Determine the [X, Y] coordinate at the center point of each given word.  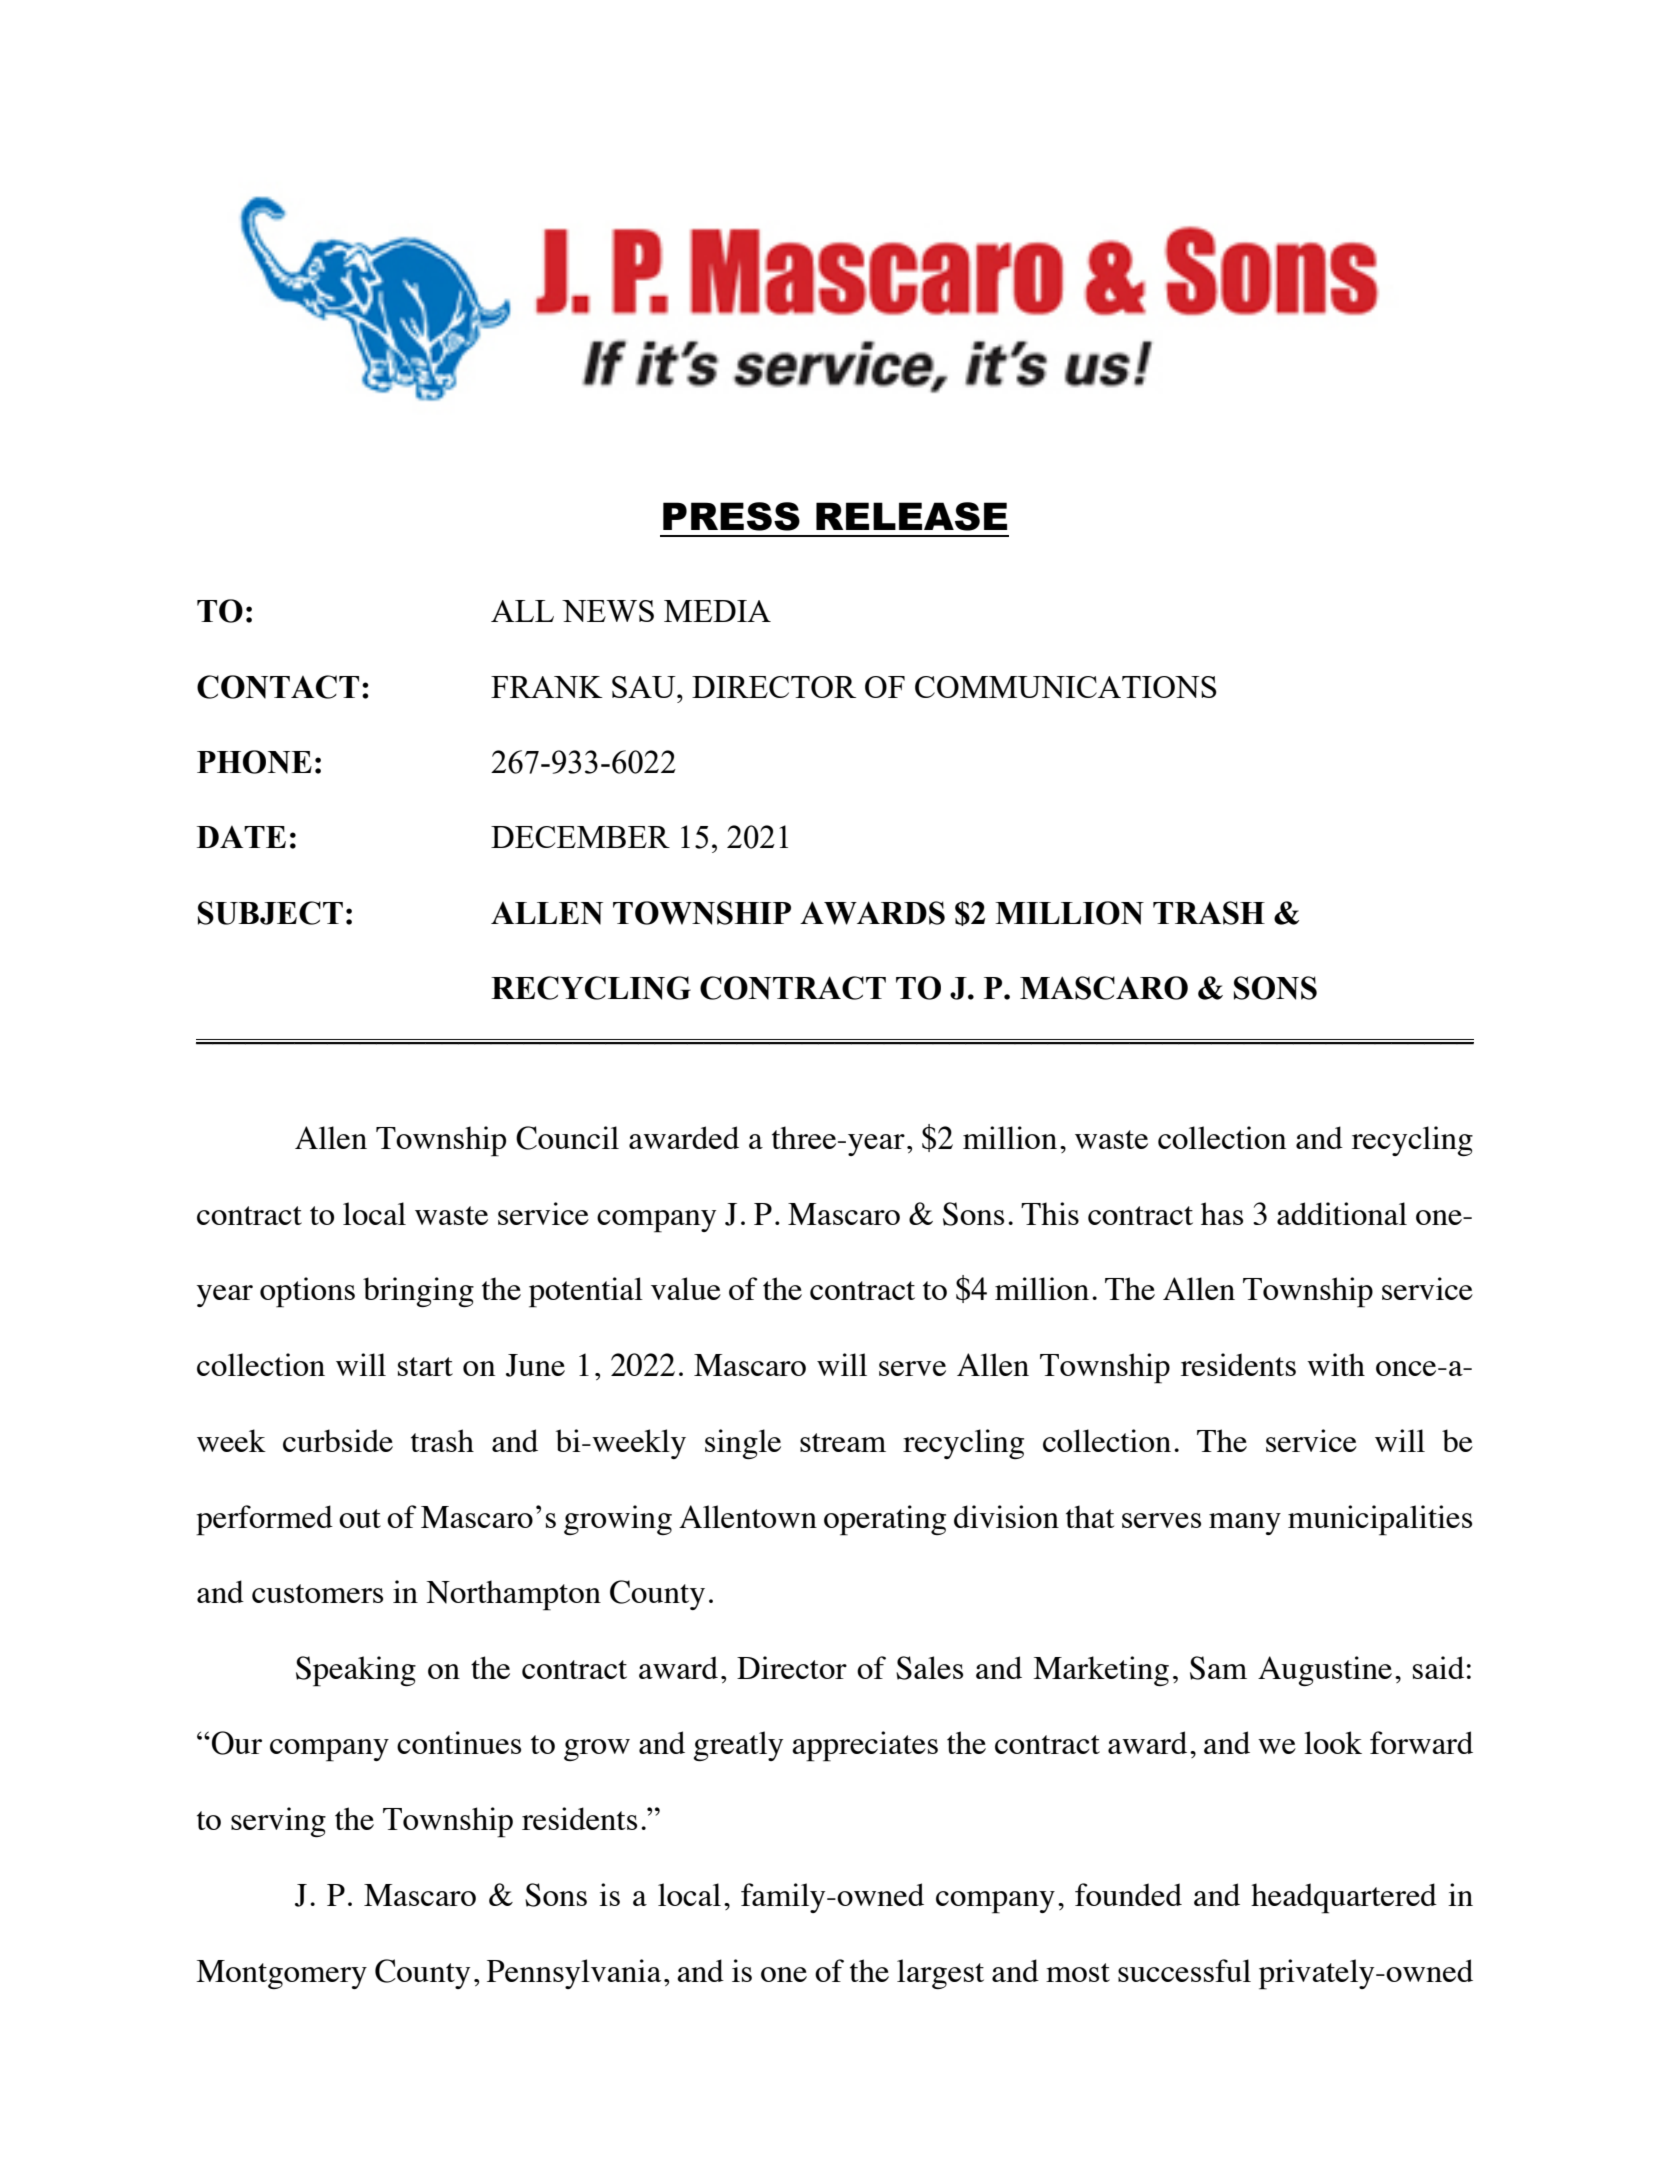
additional [1342, 1213]
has [1222, 1213]
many [1245, 1524]
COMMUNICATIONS [1066, 687]
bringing [418, 1292]
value [686, 1288]
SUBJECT [270, 913]
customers [317, 1593]
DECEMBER [580, 837]
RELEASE [911, 516]
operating [885, 1520]
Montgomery [281, 1974]
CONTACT [278, 687]
